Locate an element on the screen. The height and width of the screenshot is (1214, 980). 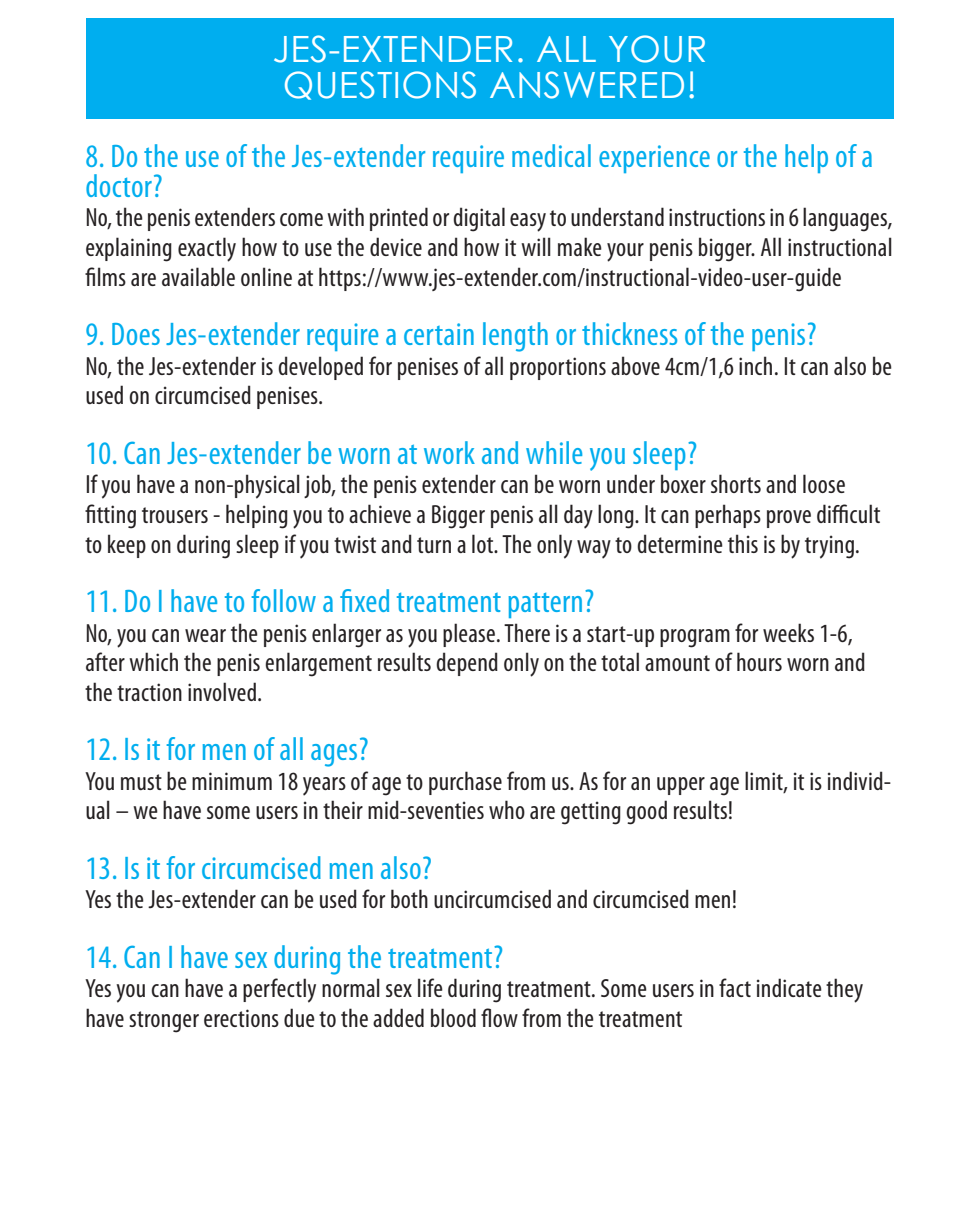
this is located at coordinates (743, 543).
